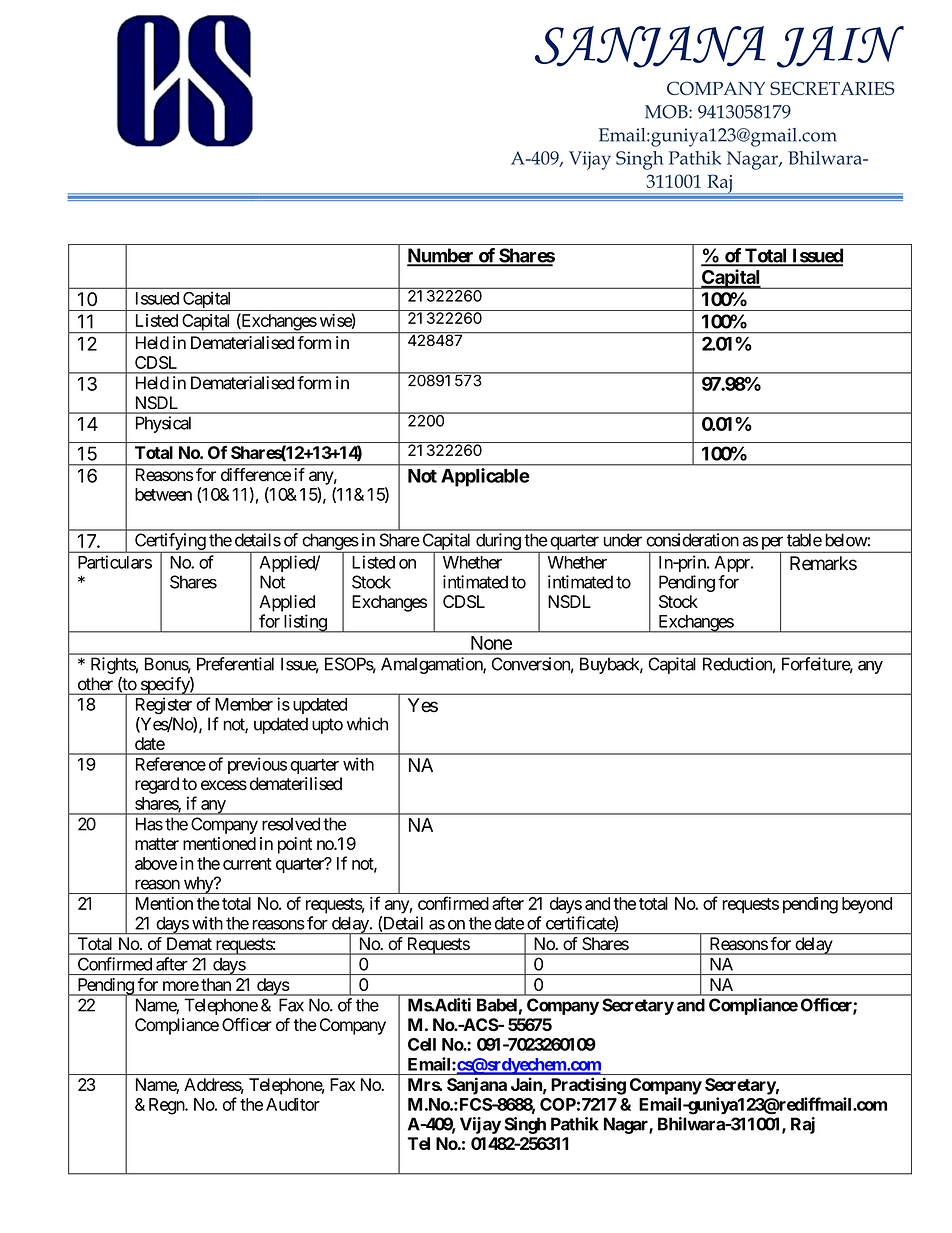  Describe the element at coordinates (622, 540) in the screenshot. I see `under` at that location.
